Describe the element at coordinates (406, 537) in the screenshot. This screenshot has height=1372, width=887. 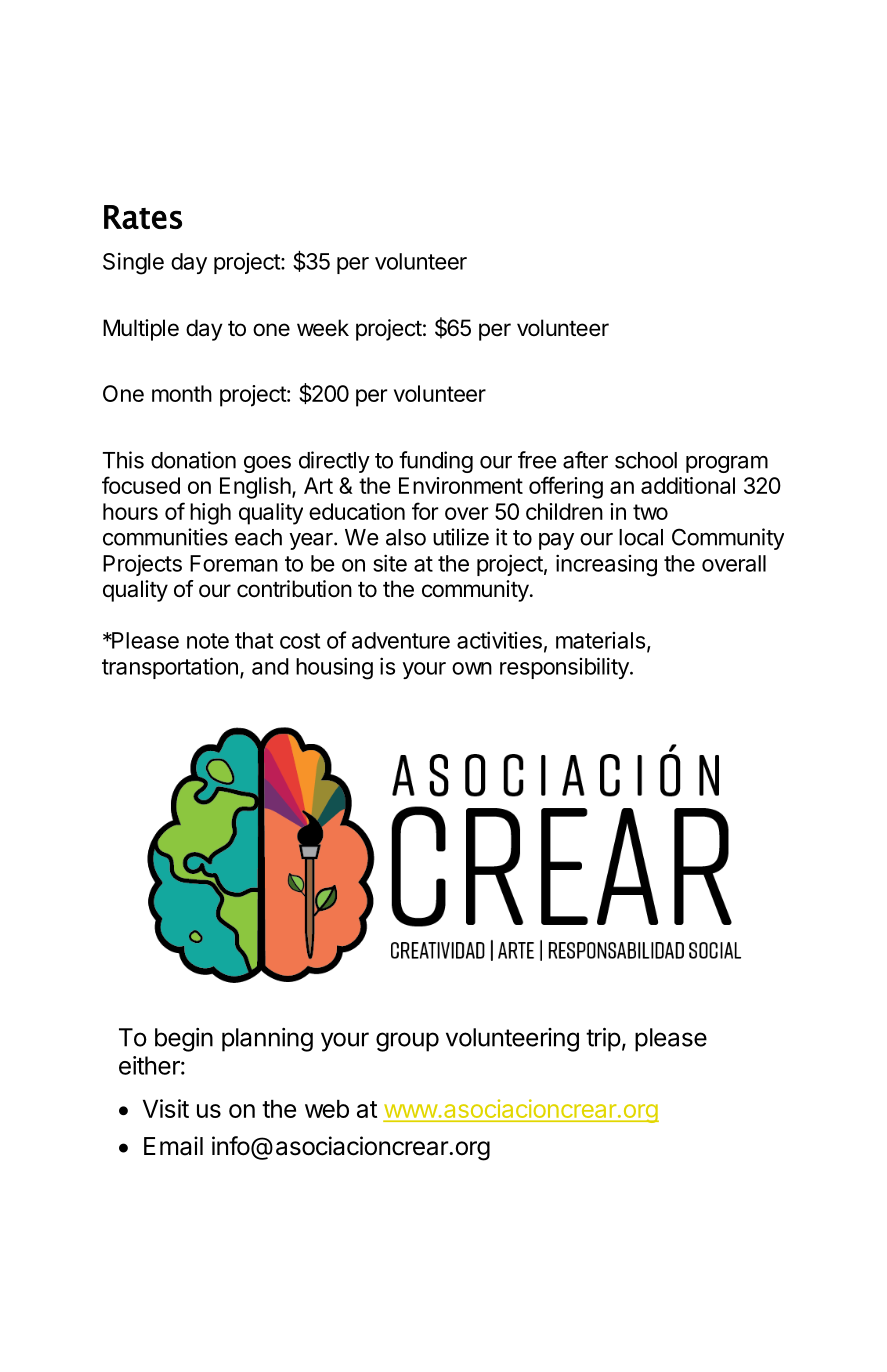
I see `also` at that location.
